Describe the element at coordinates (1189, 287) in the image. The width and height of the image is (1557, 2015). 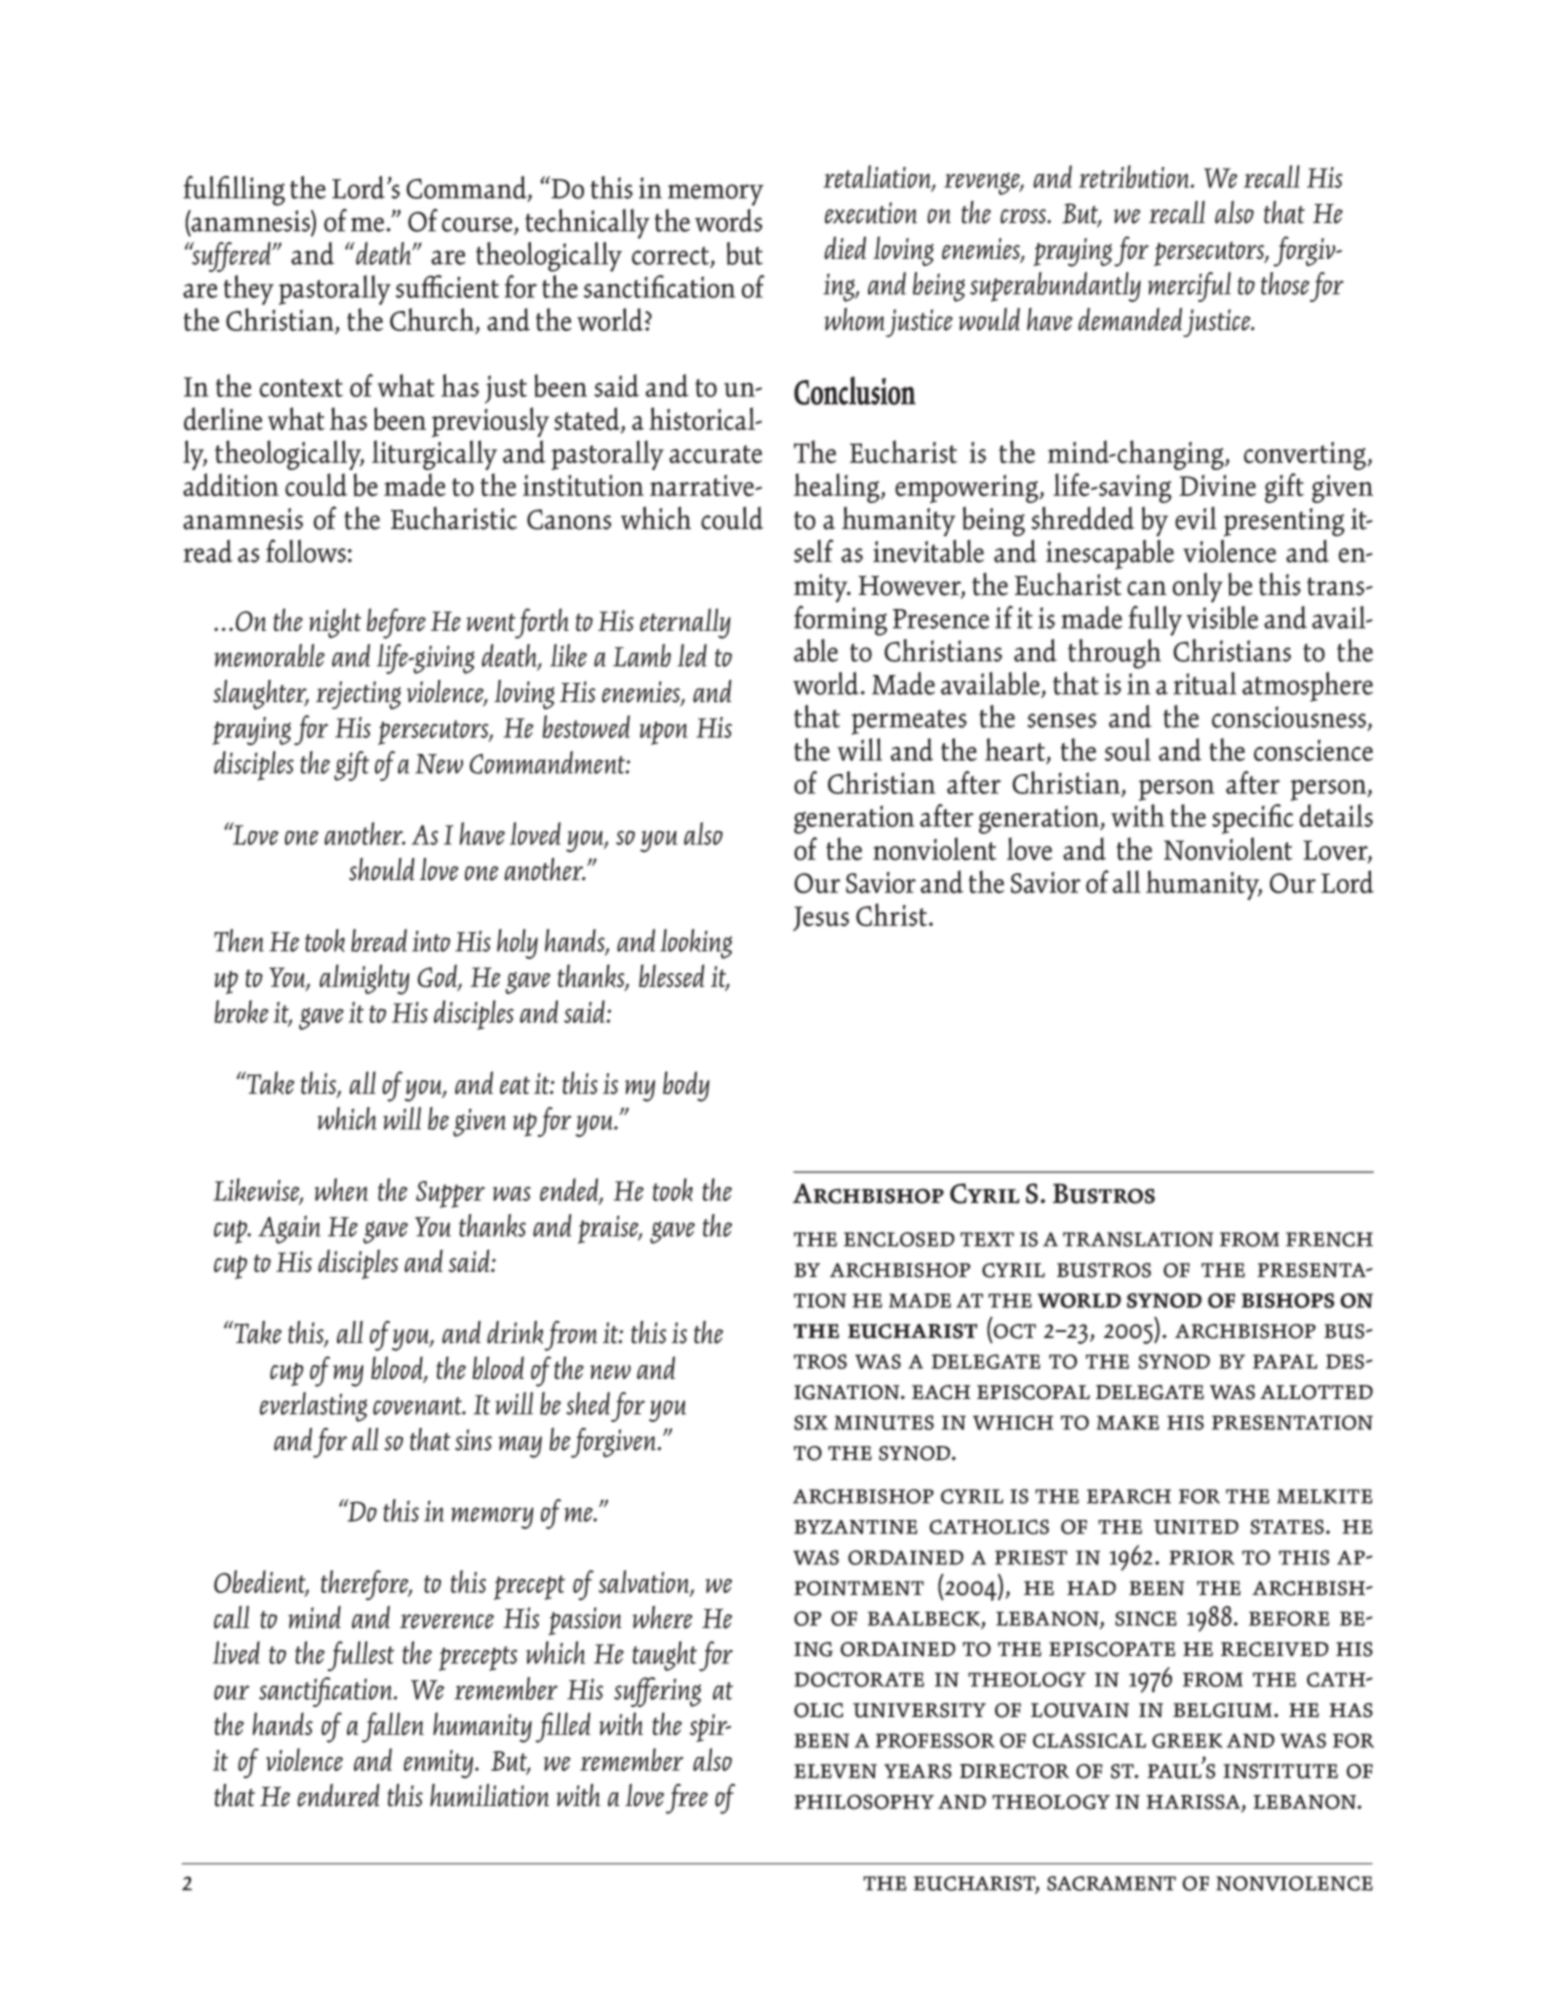
I see `merciful` at that location.
